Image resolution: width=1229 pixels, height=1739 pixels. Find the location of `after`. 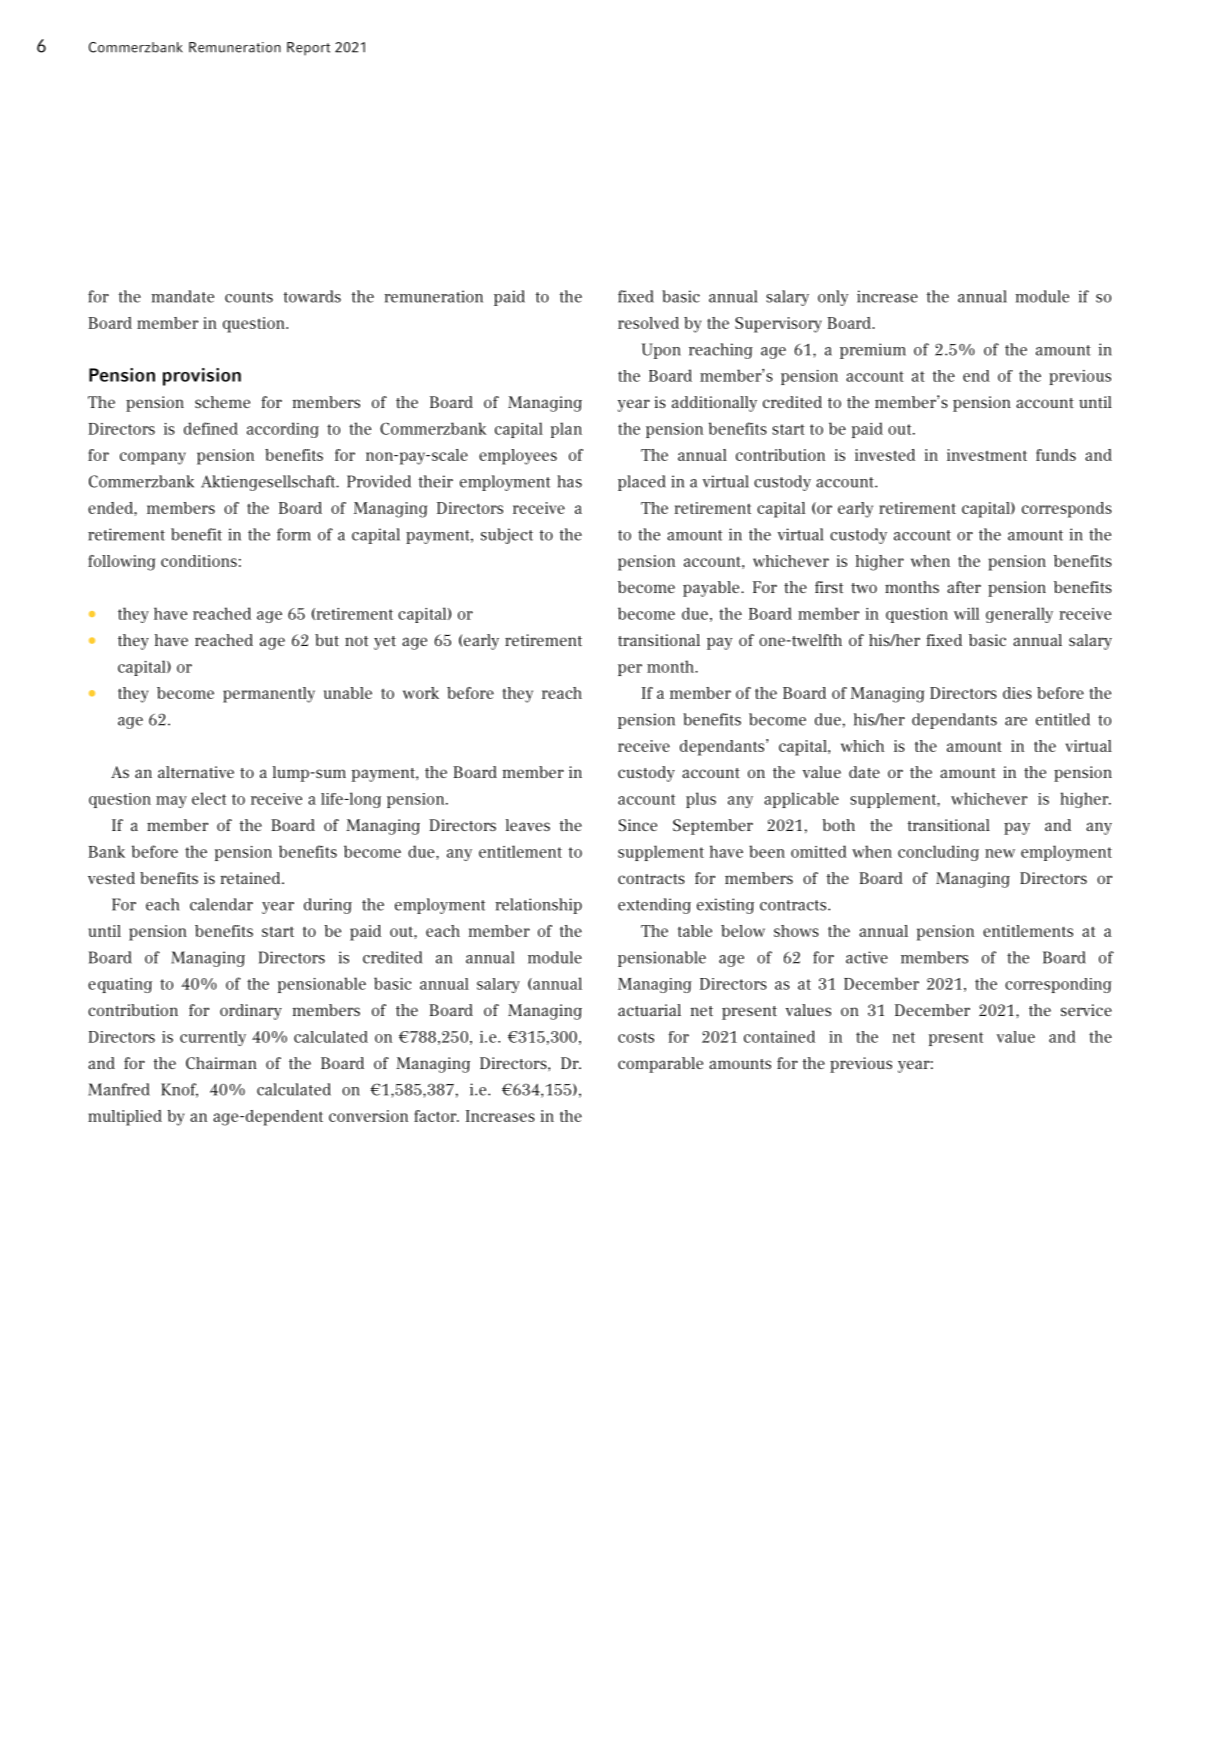

after is located at coordinates (964, 587).
